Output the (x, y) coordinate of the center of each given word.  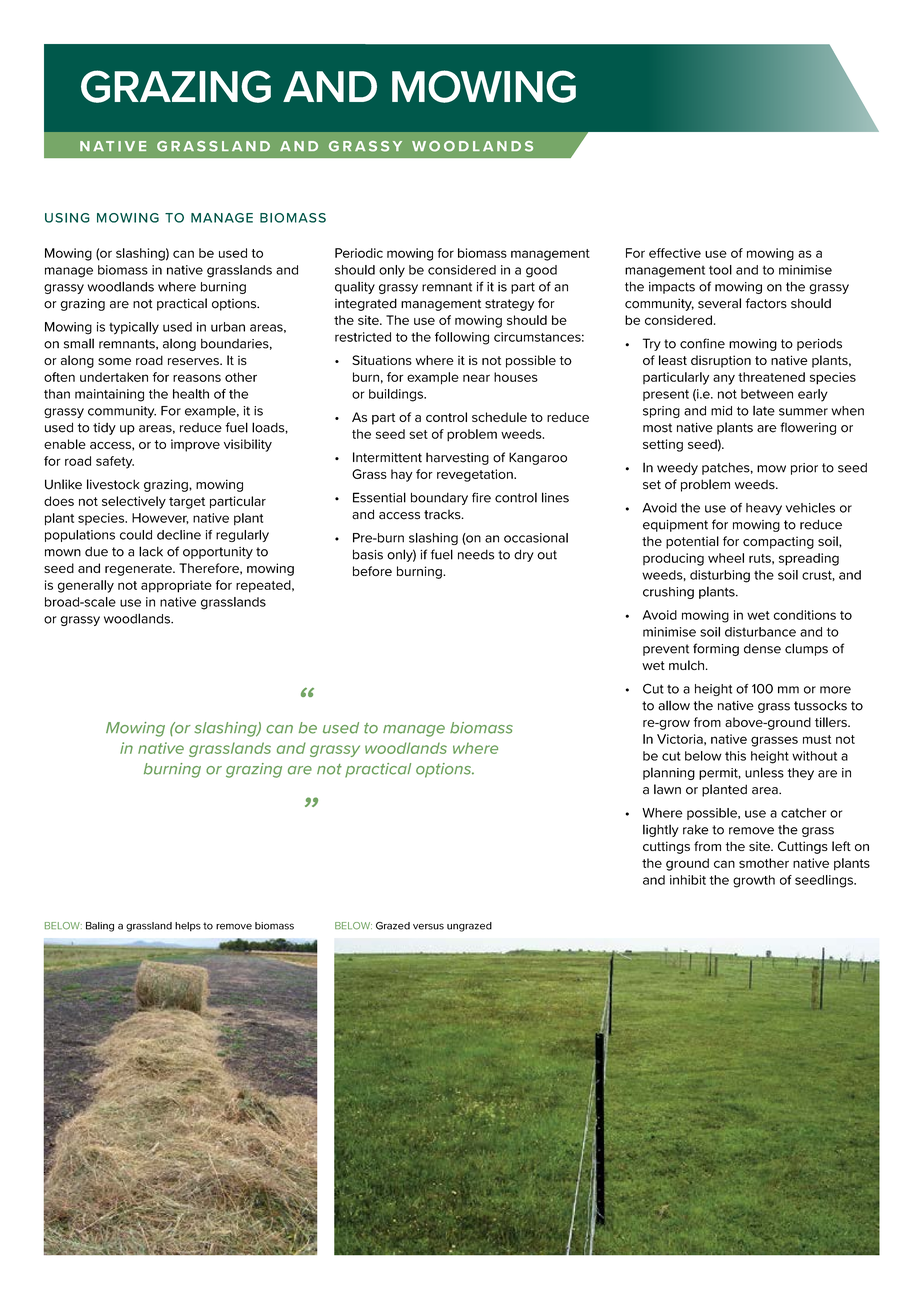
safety (115, 462)
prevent (666, 650)
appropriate (176, 586)
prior (804, 469)
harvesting (457, 458)
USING (67, 218)
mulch (686, 665)
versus (428, 926)
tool (720, 270)
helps (188, 927)
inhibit (688, 880)
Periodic (359, 253)
